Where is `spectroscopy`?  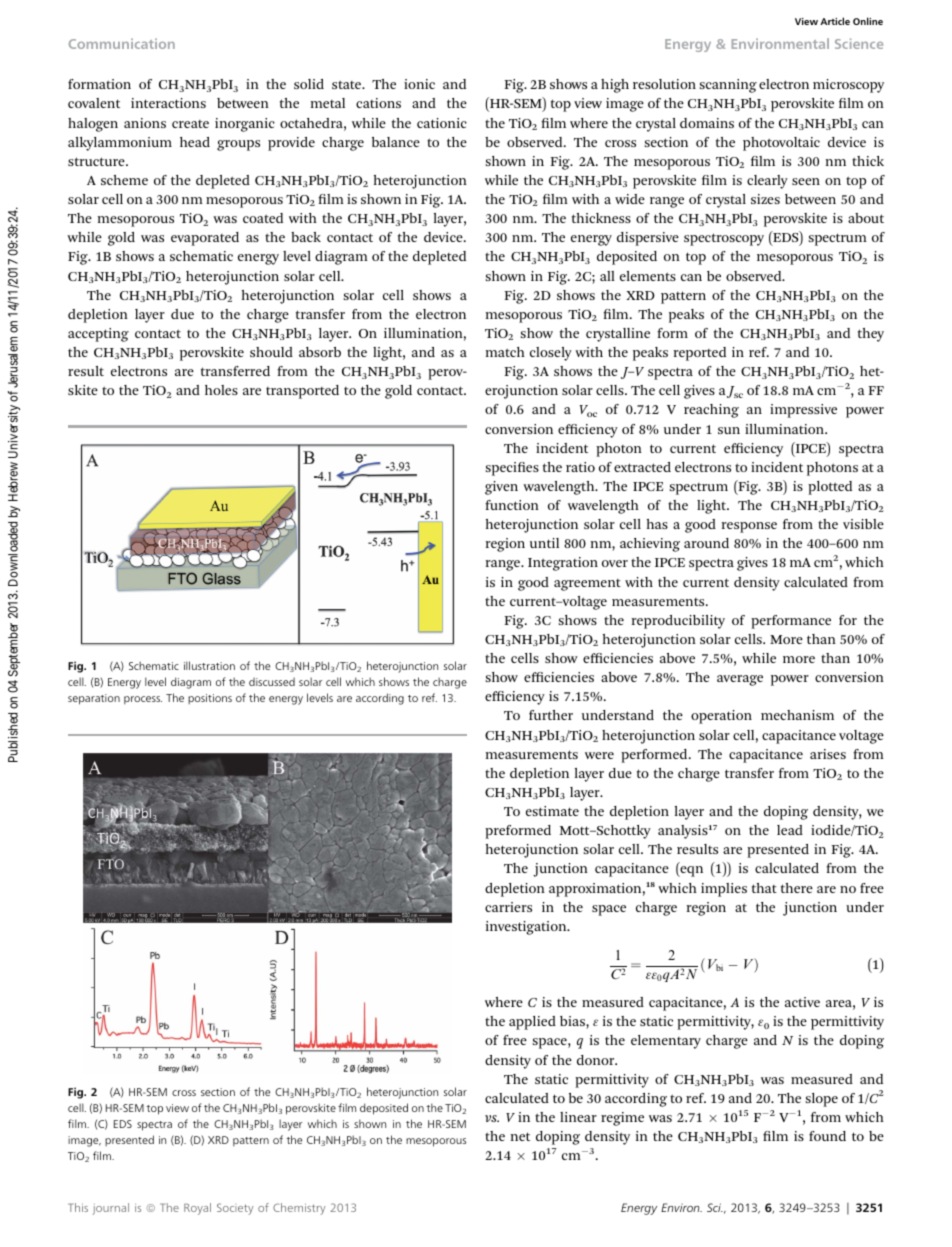 spectroscopy is located at coordinates (724, 239).
